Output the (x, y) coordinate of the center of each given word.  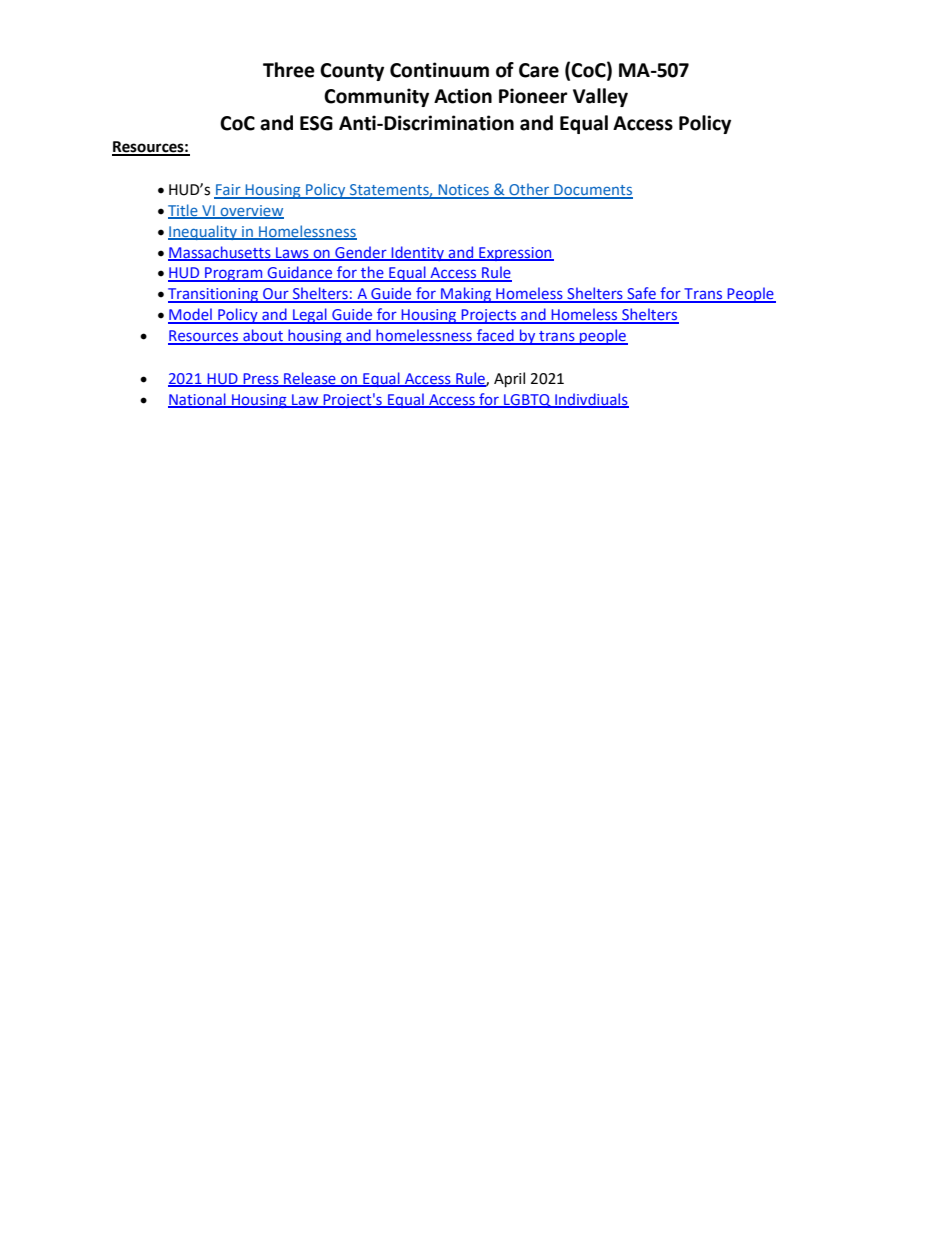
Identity (418, 253)
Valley (600, 97)
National (198, 400)
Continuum (439, 70)
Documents (592, 191)
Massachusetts (220, 253)
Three (289, 70)
